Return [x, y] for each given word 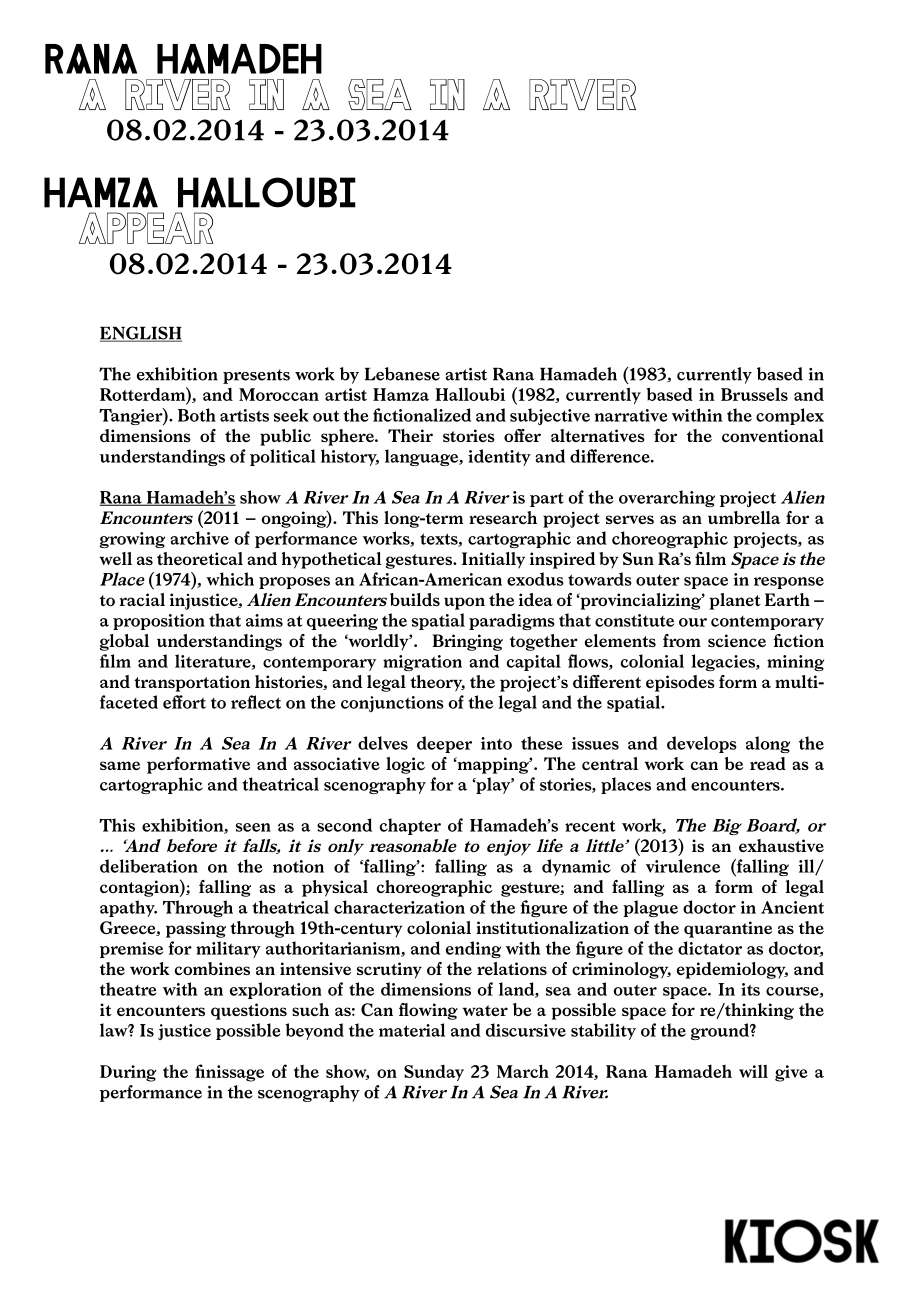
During [128, 1073]
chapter [410, 826]
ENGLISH [141, 334]
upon [464, 603]
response [789, 583]
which [230, 579]
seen [253, 827]
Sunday [434, 1073]
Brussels [754, 394]
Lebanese [402, 374]
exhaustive [781, 845]
